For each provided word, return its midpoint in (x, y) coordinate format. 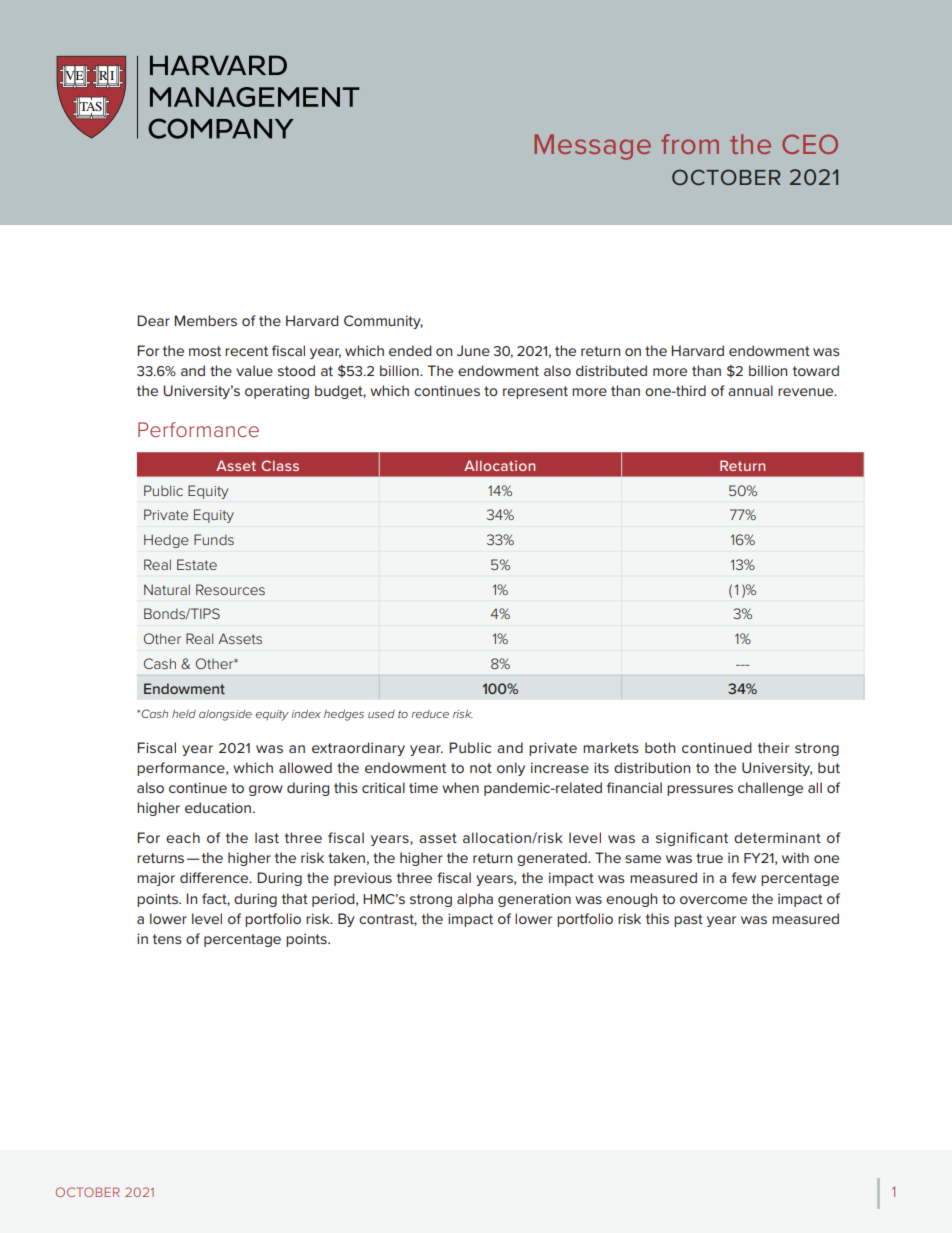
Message (592, 147)
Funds (214, 539)
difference (215, 877)
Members (205, 320)
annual (750, 390)
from (690, 144)
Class (280, 465)
